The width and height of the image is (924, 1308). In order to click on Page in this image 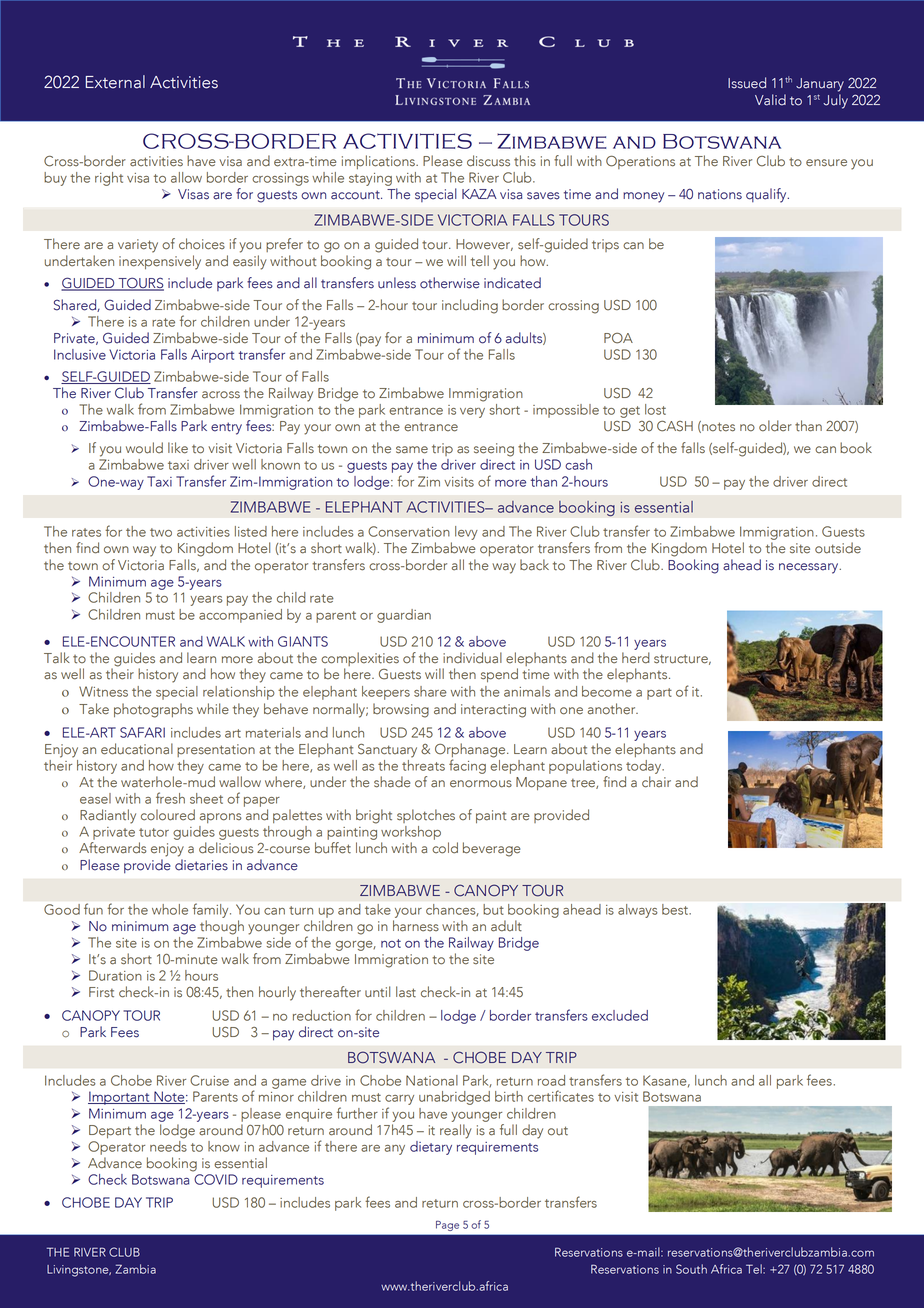, I will do `click(447, 1226)`.
